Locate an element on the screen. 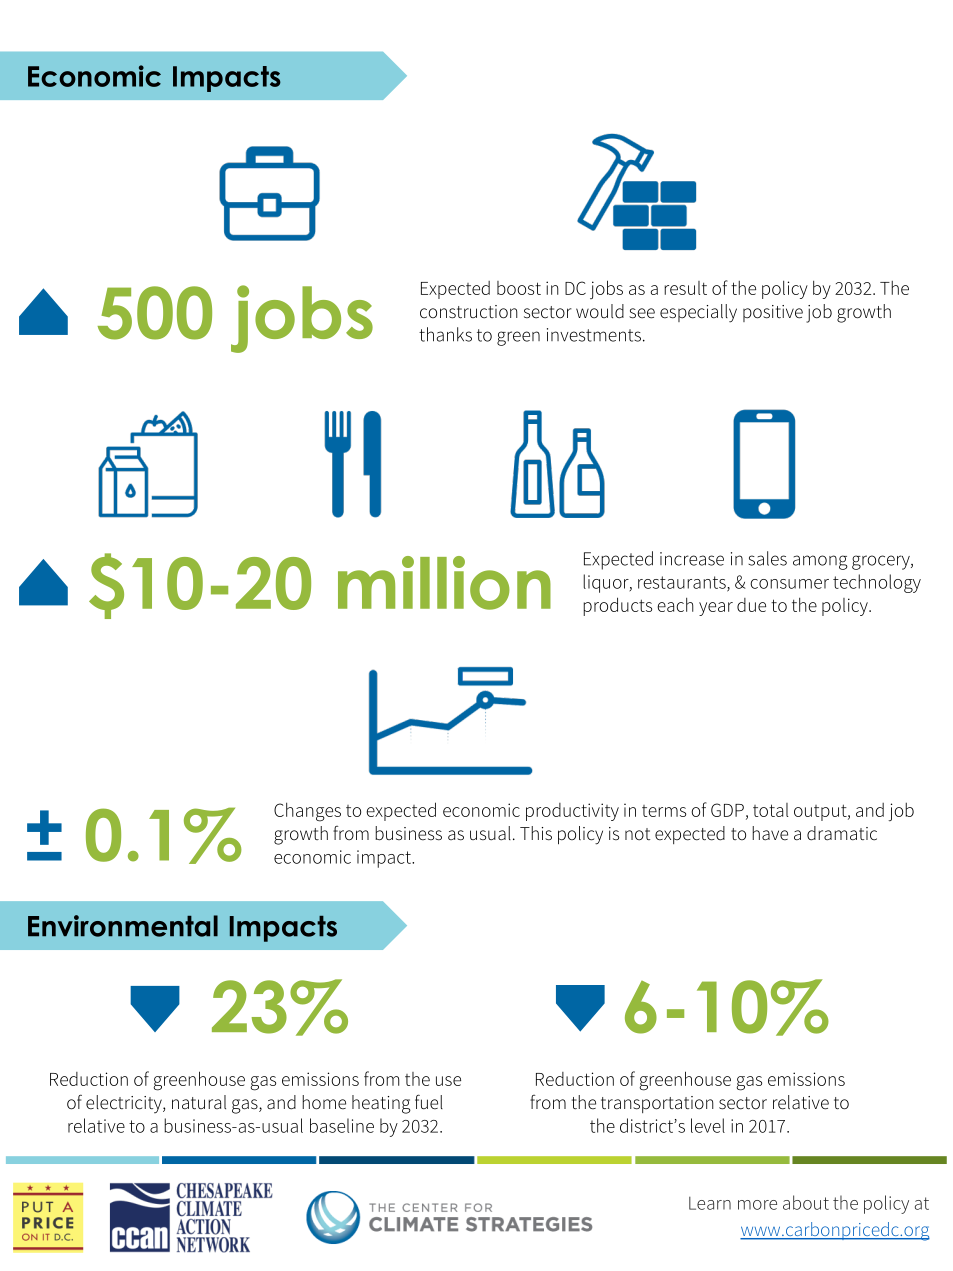 The image size is (953, 1271). Environmental is located at coordinates (123, 926).
